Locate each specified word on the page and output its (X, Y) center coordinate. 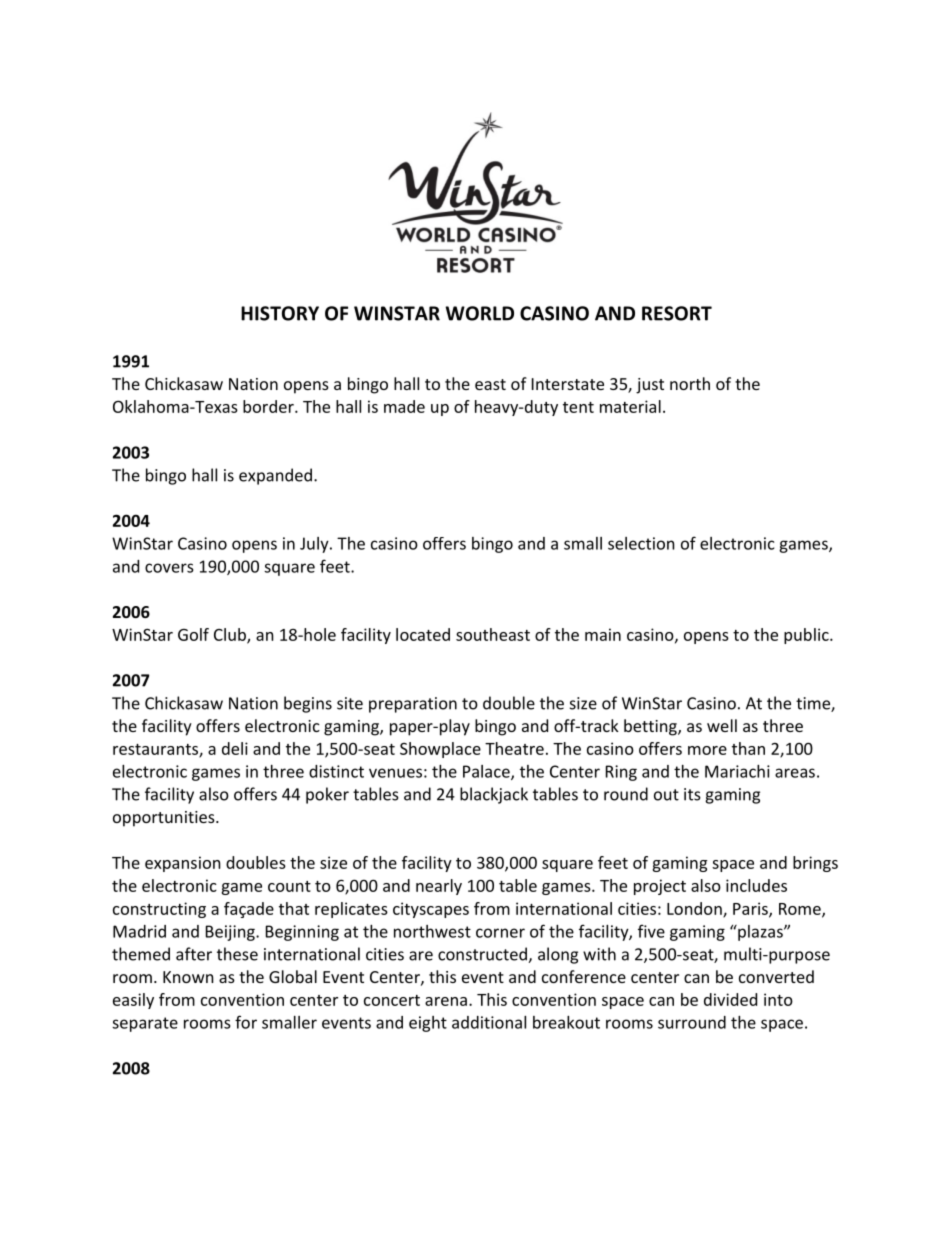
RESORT (677, 313)
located (423, 634)
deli (235, 748)
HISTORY (280, 313)
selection (641, 543)
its (692, 794)
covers (169, 568)
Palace (487, 772)
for (246, 1022)
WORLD (480, 313)
